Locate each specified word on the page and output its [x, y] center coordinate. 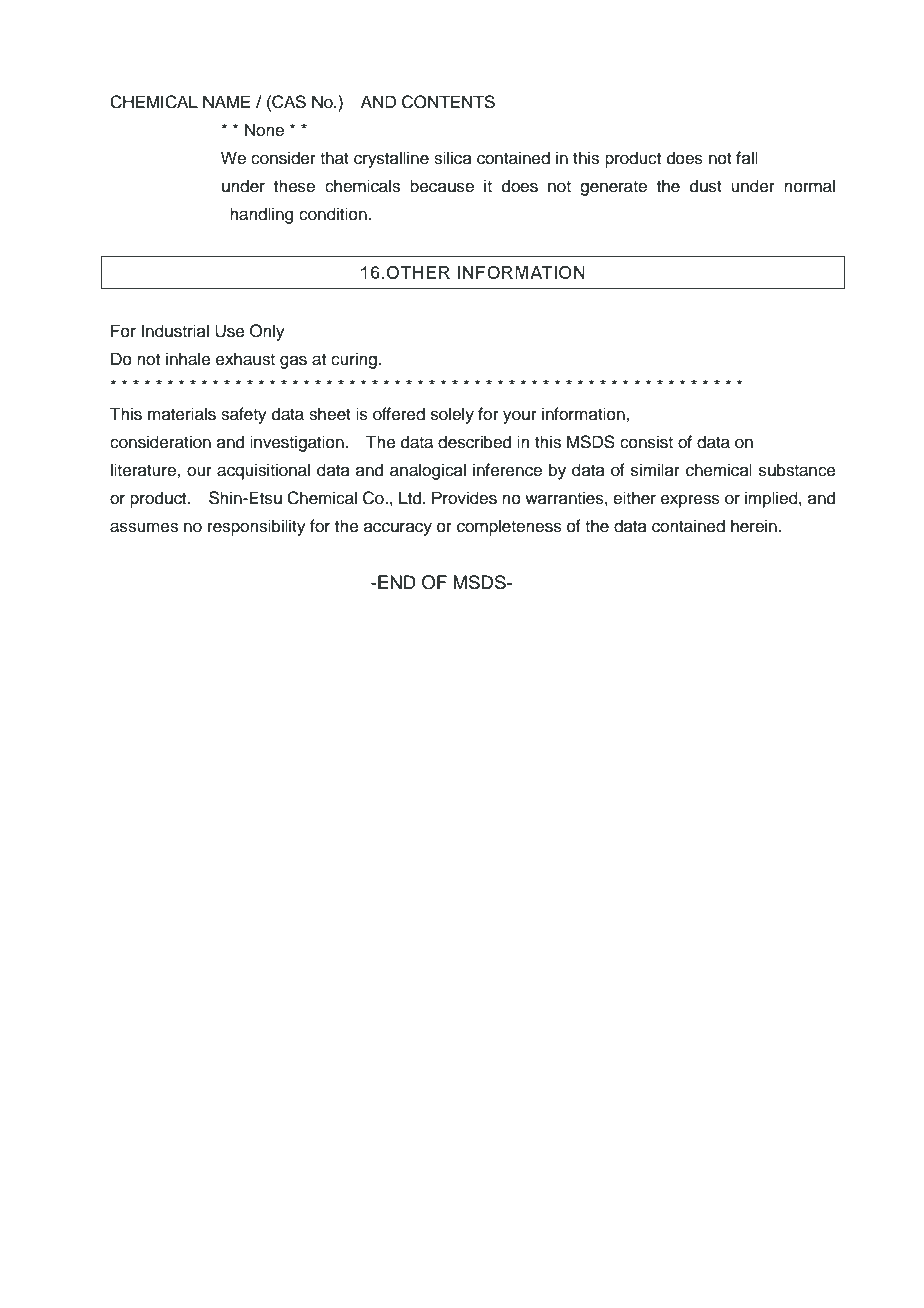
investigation [298, 443]
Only [267, 332]
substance [797, 470]
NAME [226, 101]
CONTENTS [448, 102]
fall [747, 157]
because [442, 186]
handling [261, 215]
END [397, 582]
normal [809, 186]
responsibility [257, 527]
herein [754, 526]
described [474, 442]
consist [646, 442]
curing [354, 360]
